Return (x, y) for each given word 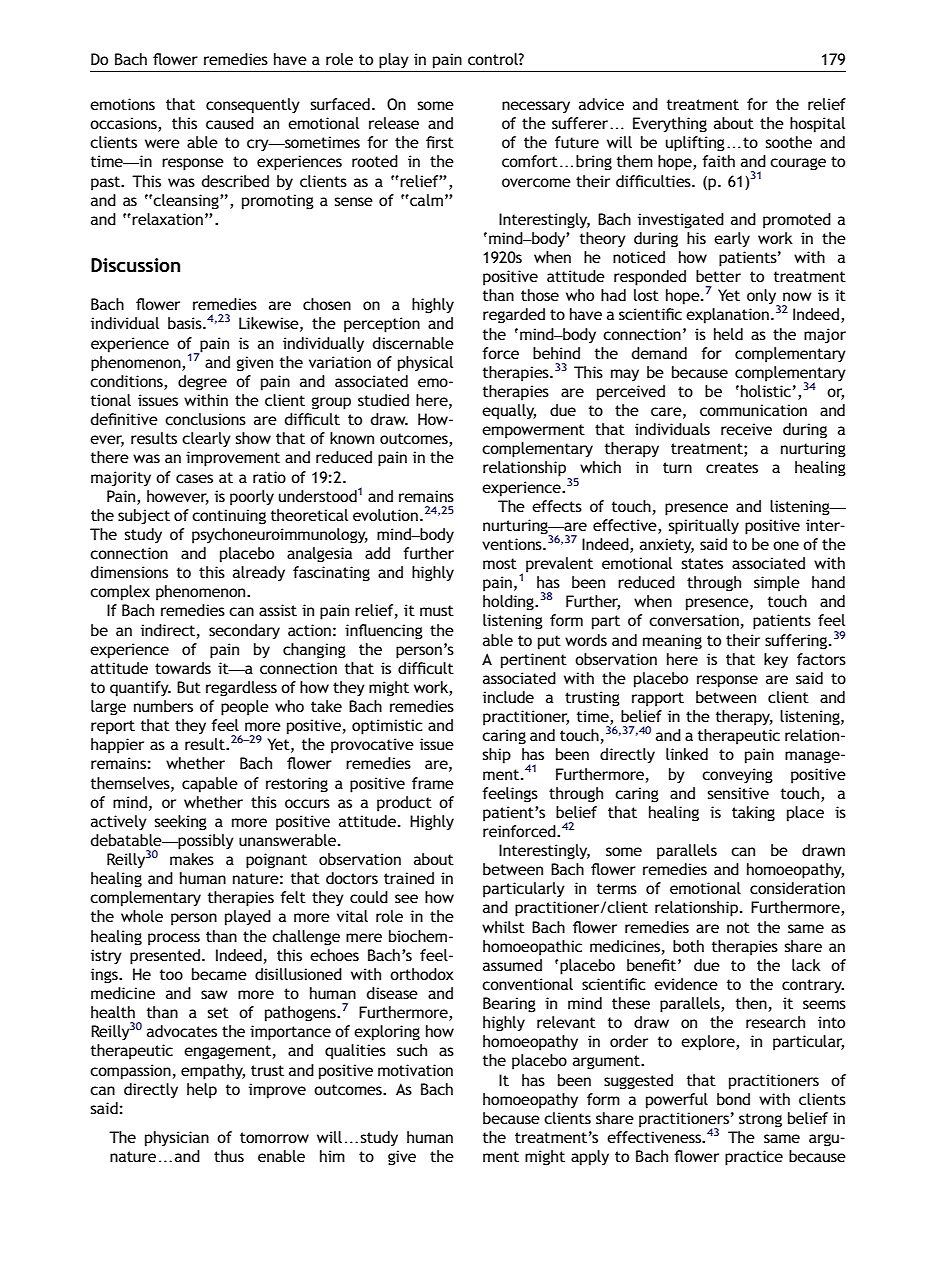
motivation (415, 1070)
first (440, 142)
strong (760, 1120)
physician (177, 1139)
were (162, 143)
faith (718, 161)
